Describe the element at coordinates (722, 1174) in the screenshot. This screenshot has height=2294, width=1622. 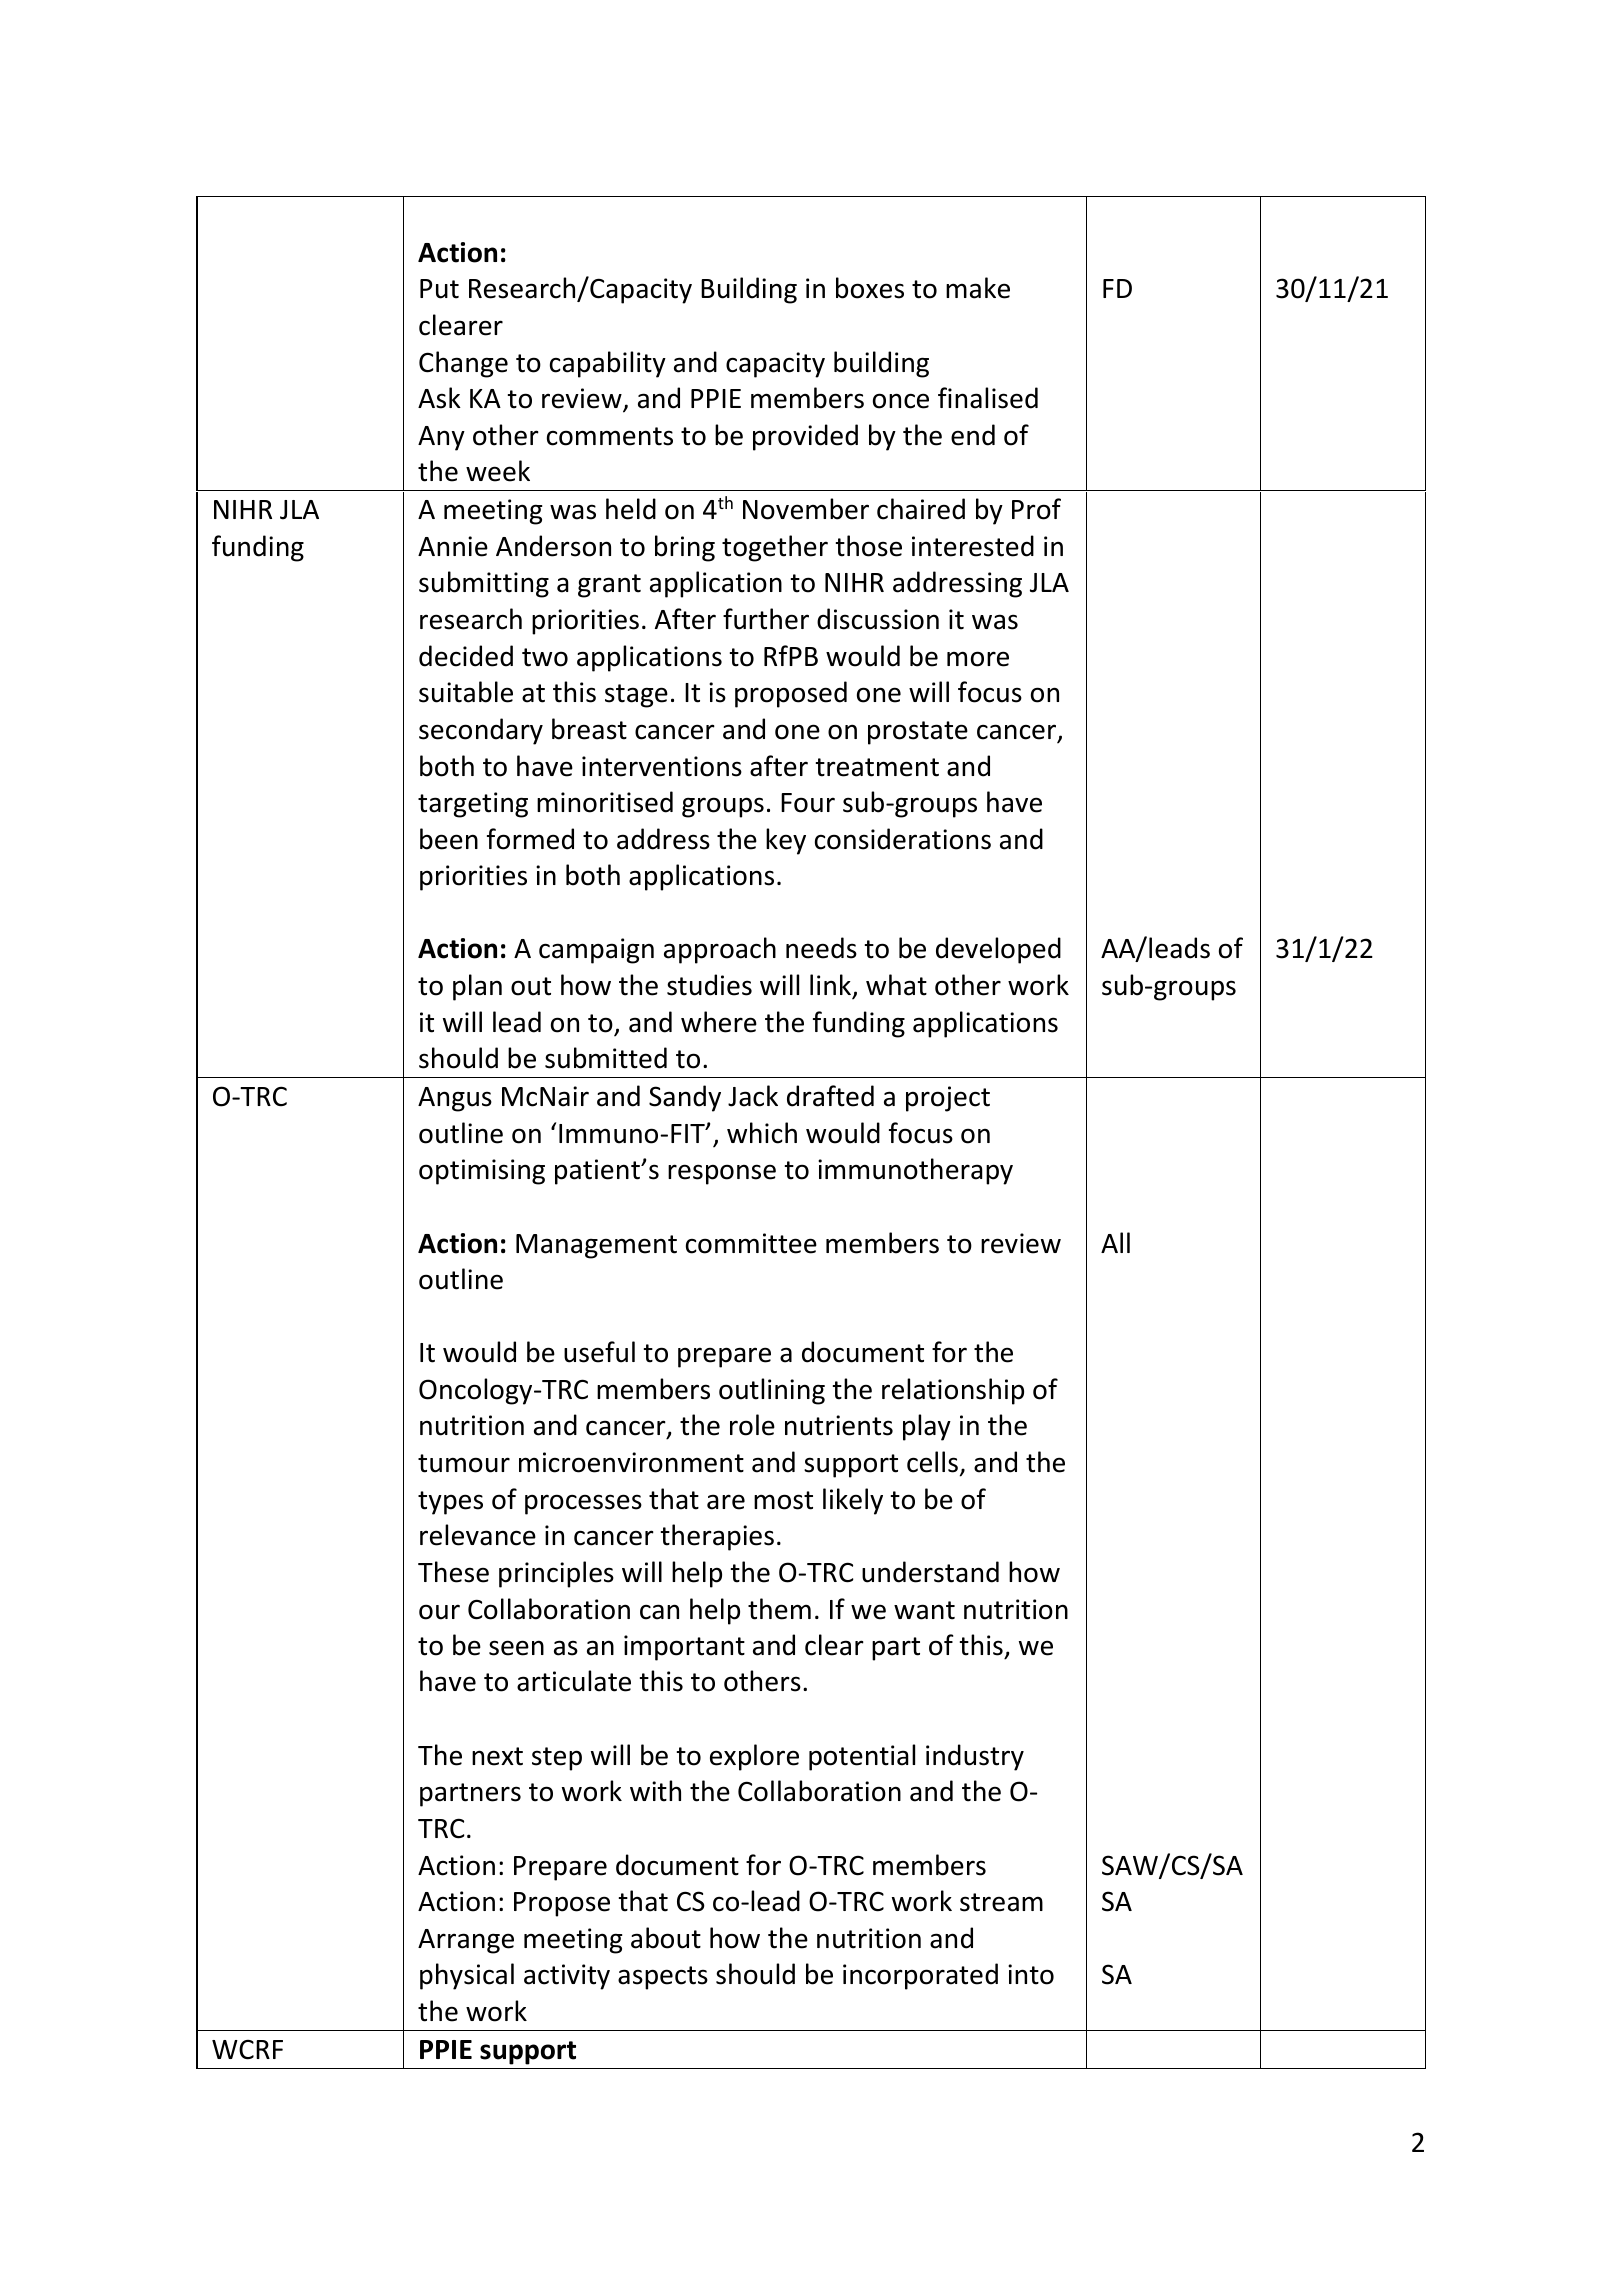
I see `response` at that location.
